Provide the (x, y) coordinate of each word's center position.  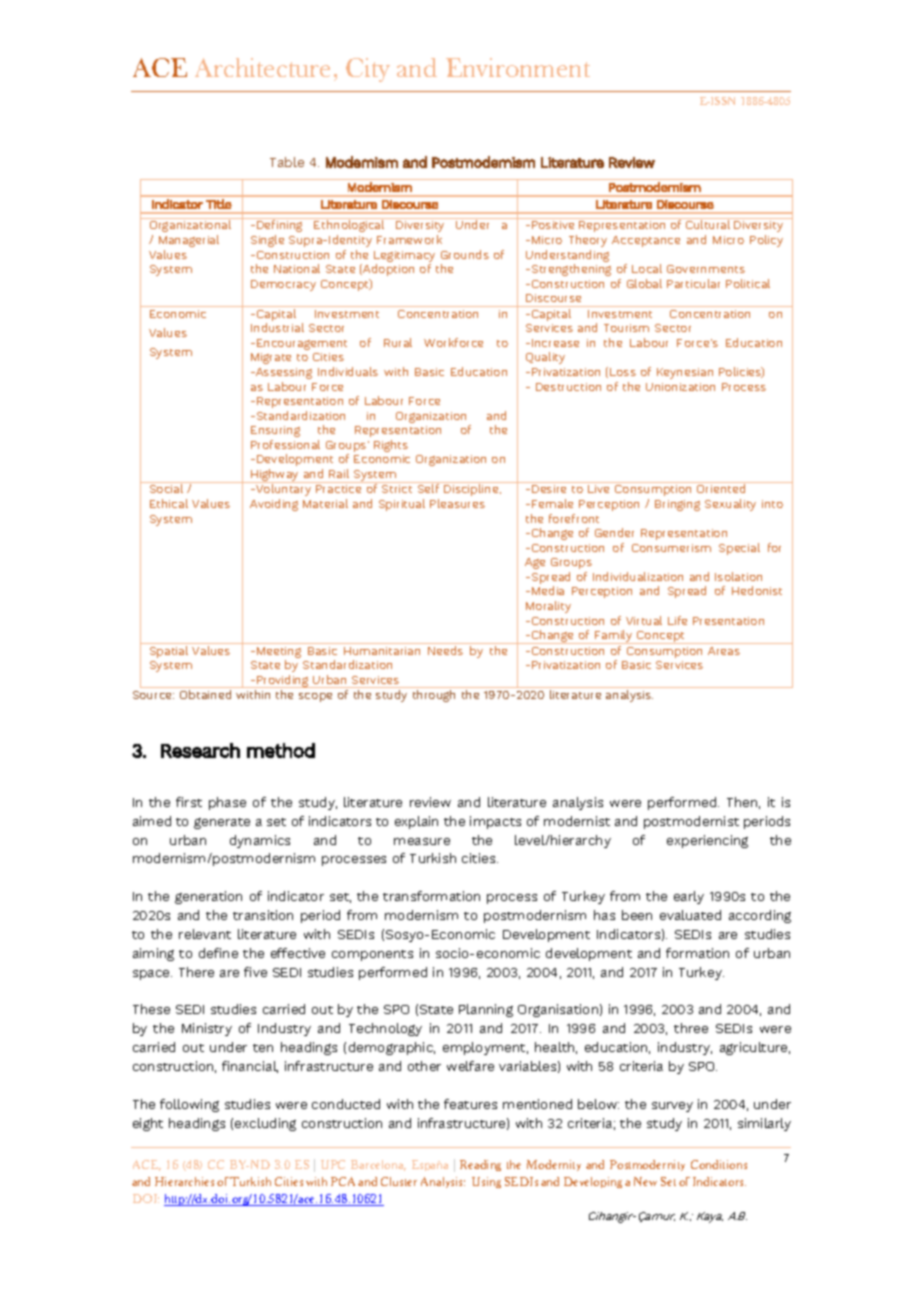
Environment (518, 67)
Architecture (262, 67)
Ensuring (275, 431)
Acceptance (646, 241)
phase (227, 803)
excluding (265, 1124)
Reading (480, 1165)
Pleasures (457, 503)
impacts (495, 822)
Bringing (677, 505)
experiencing (707, 841)
